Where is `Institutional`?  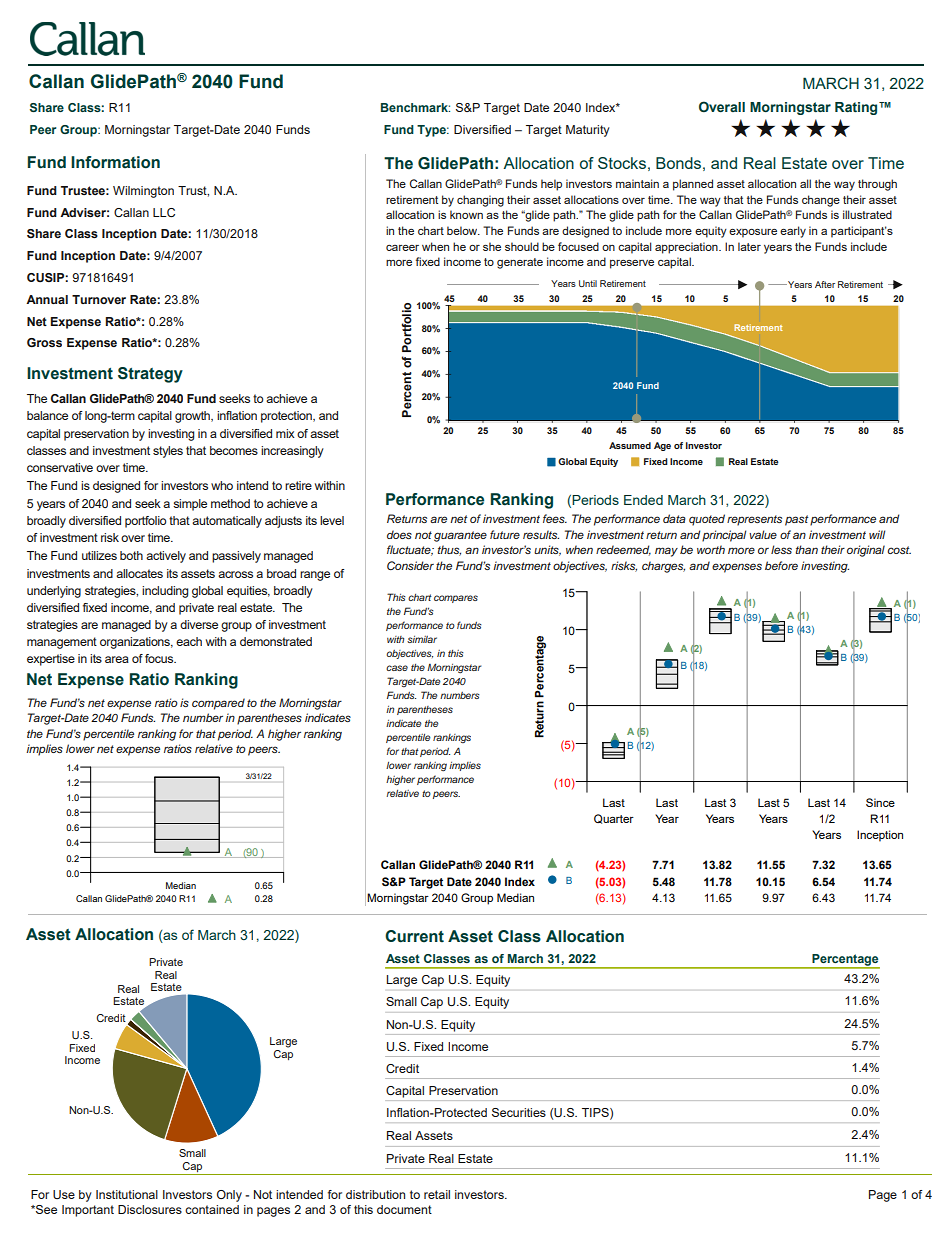
Institutional is located at coordinates (127, 1194).
